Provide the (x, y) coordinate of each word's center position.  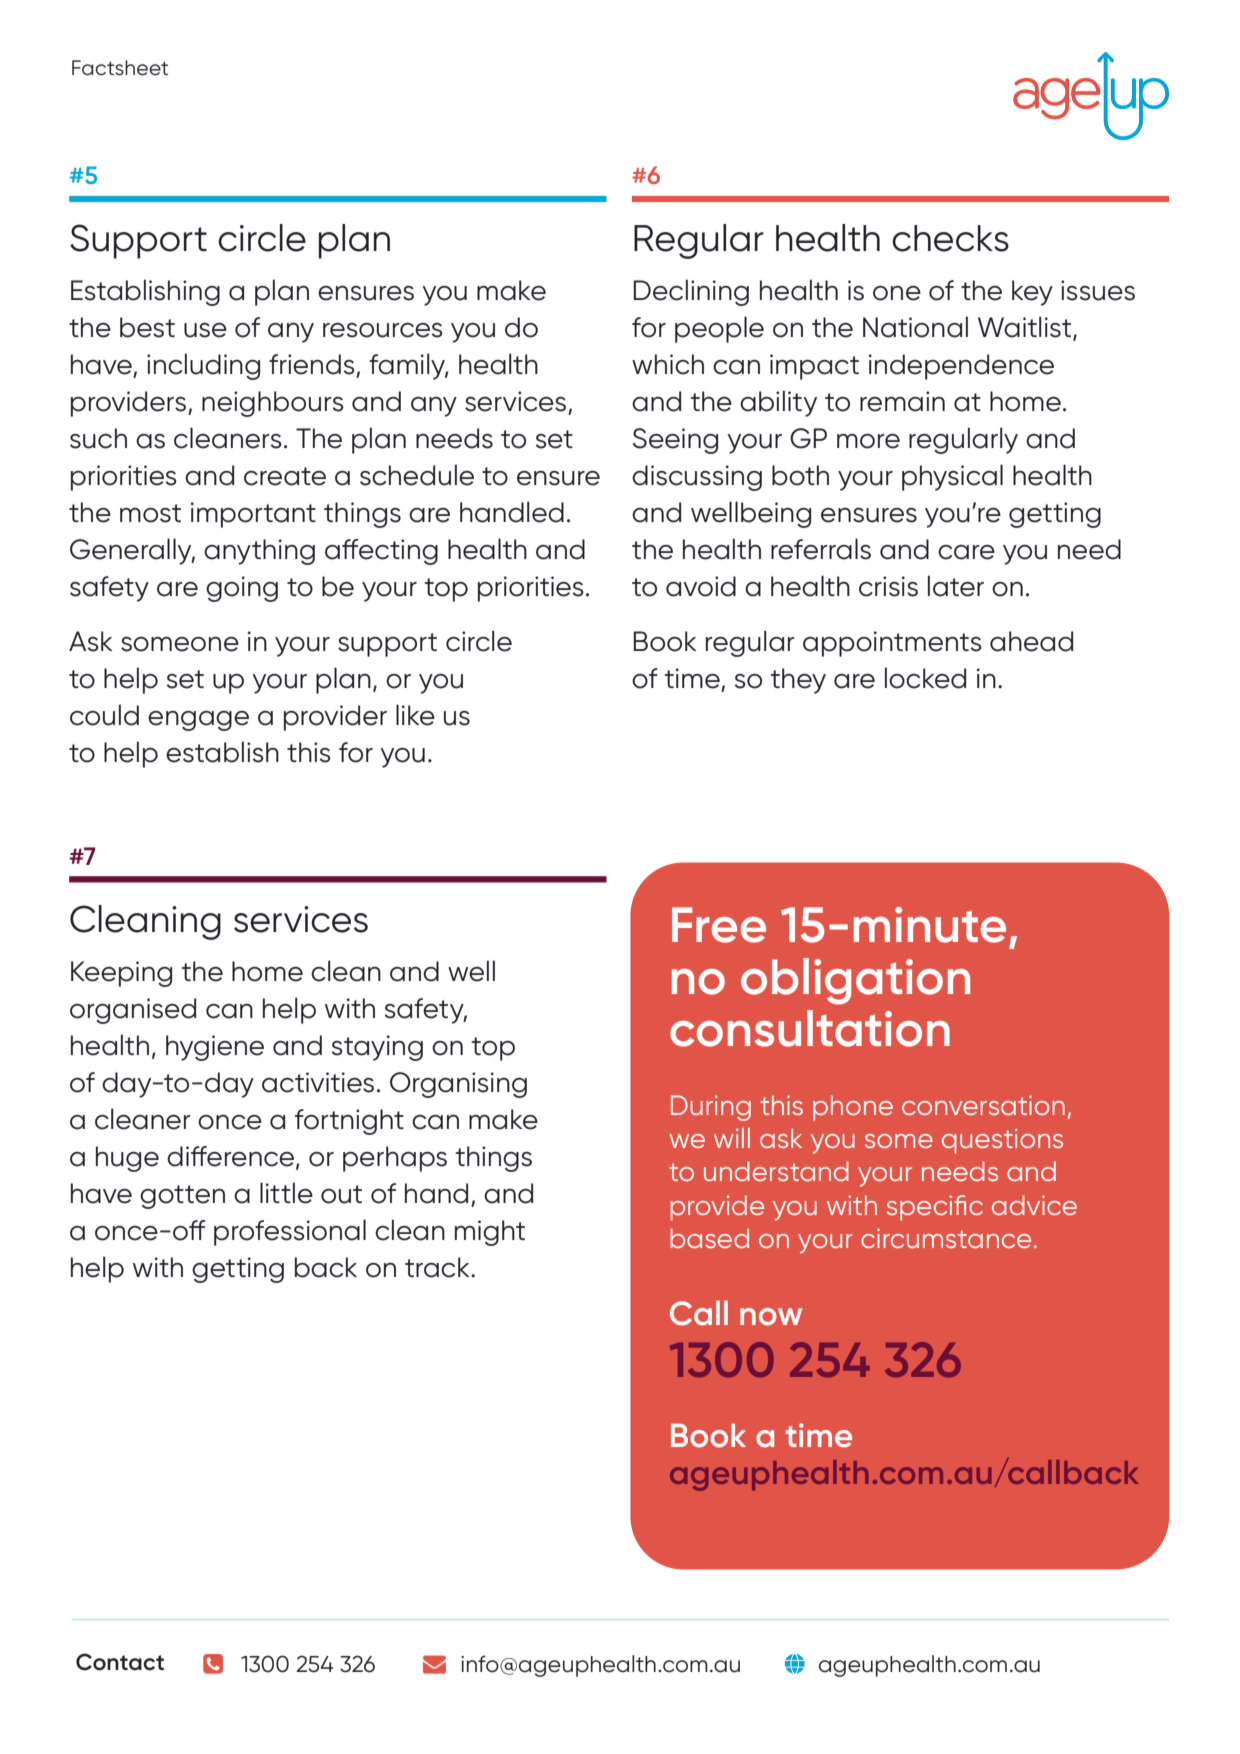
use (205, 330)
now (771, 1317)
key (1032, 293)
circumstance (946, 1238)
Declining (691, 292)
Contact (120, 1662)
